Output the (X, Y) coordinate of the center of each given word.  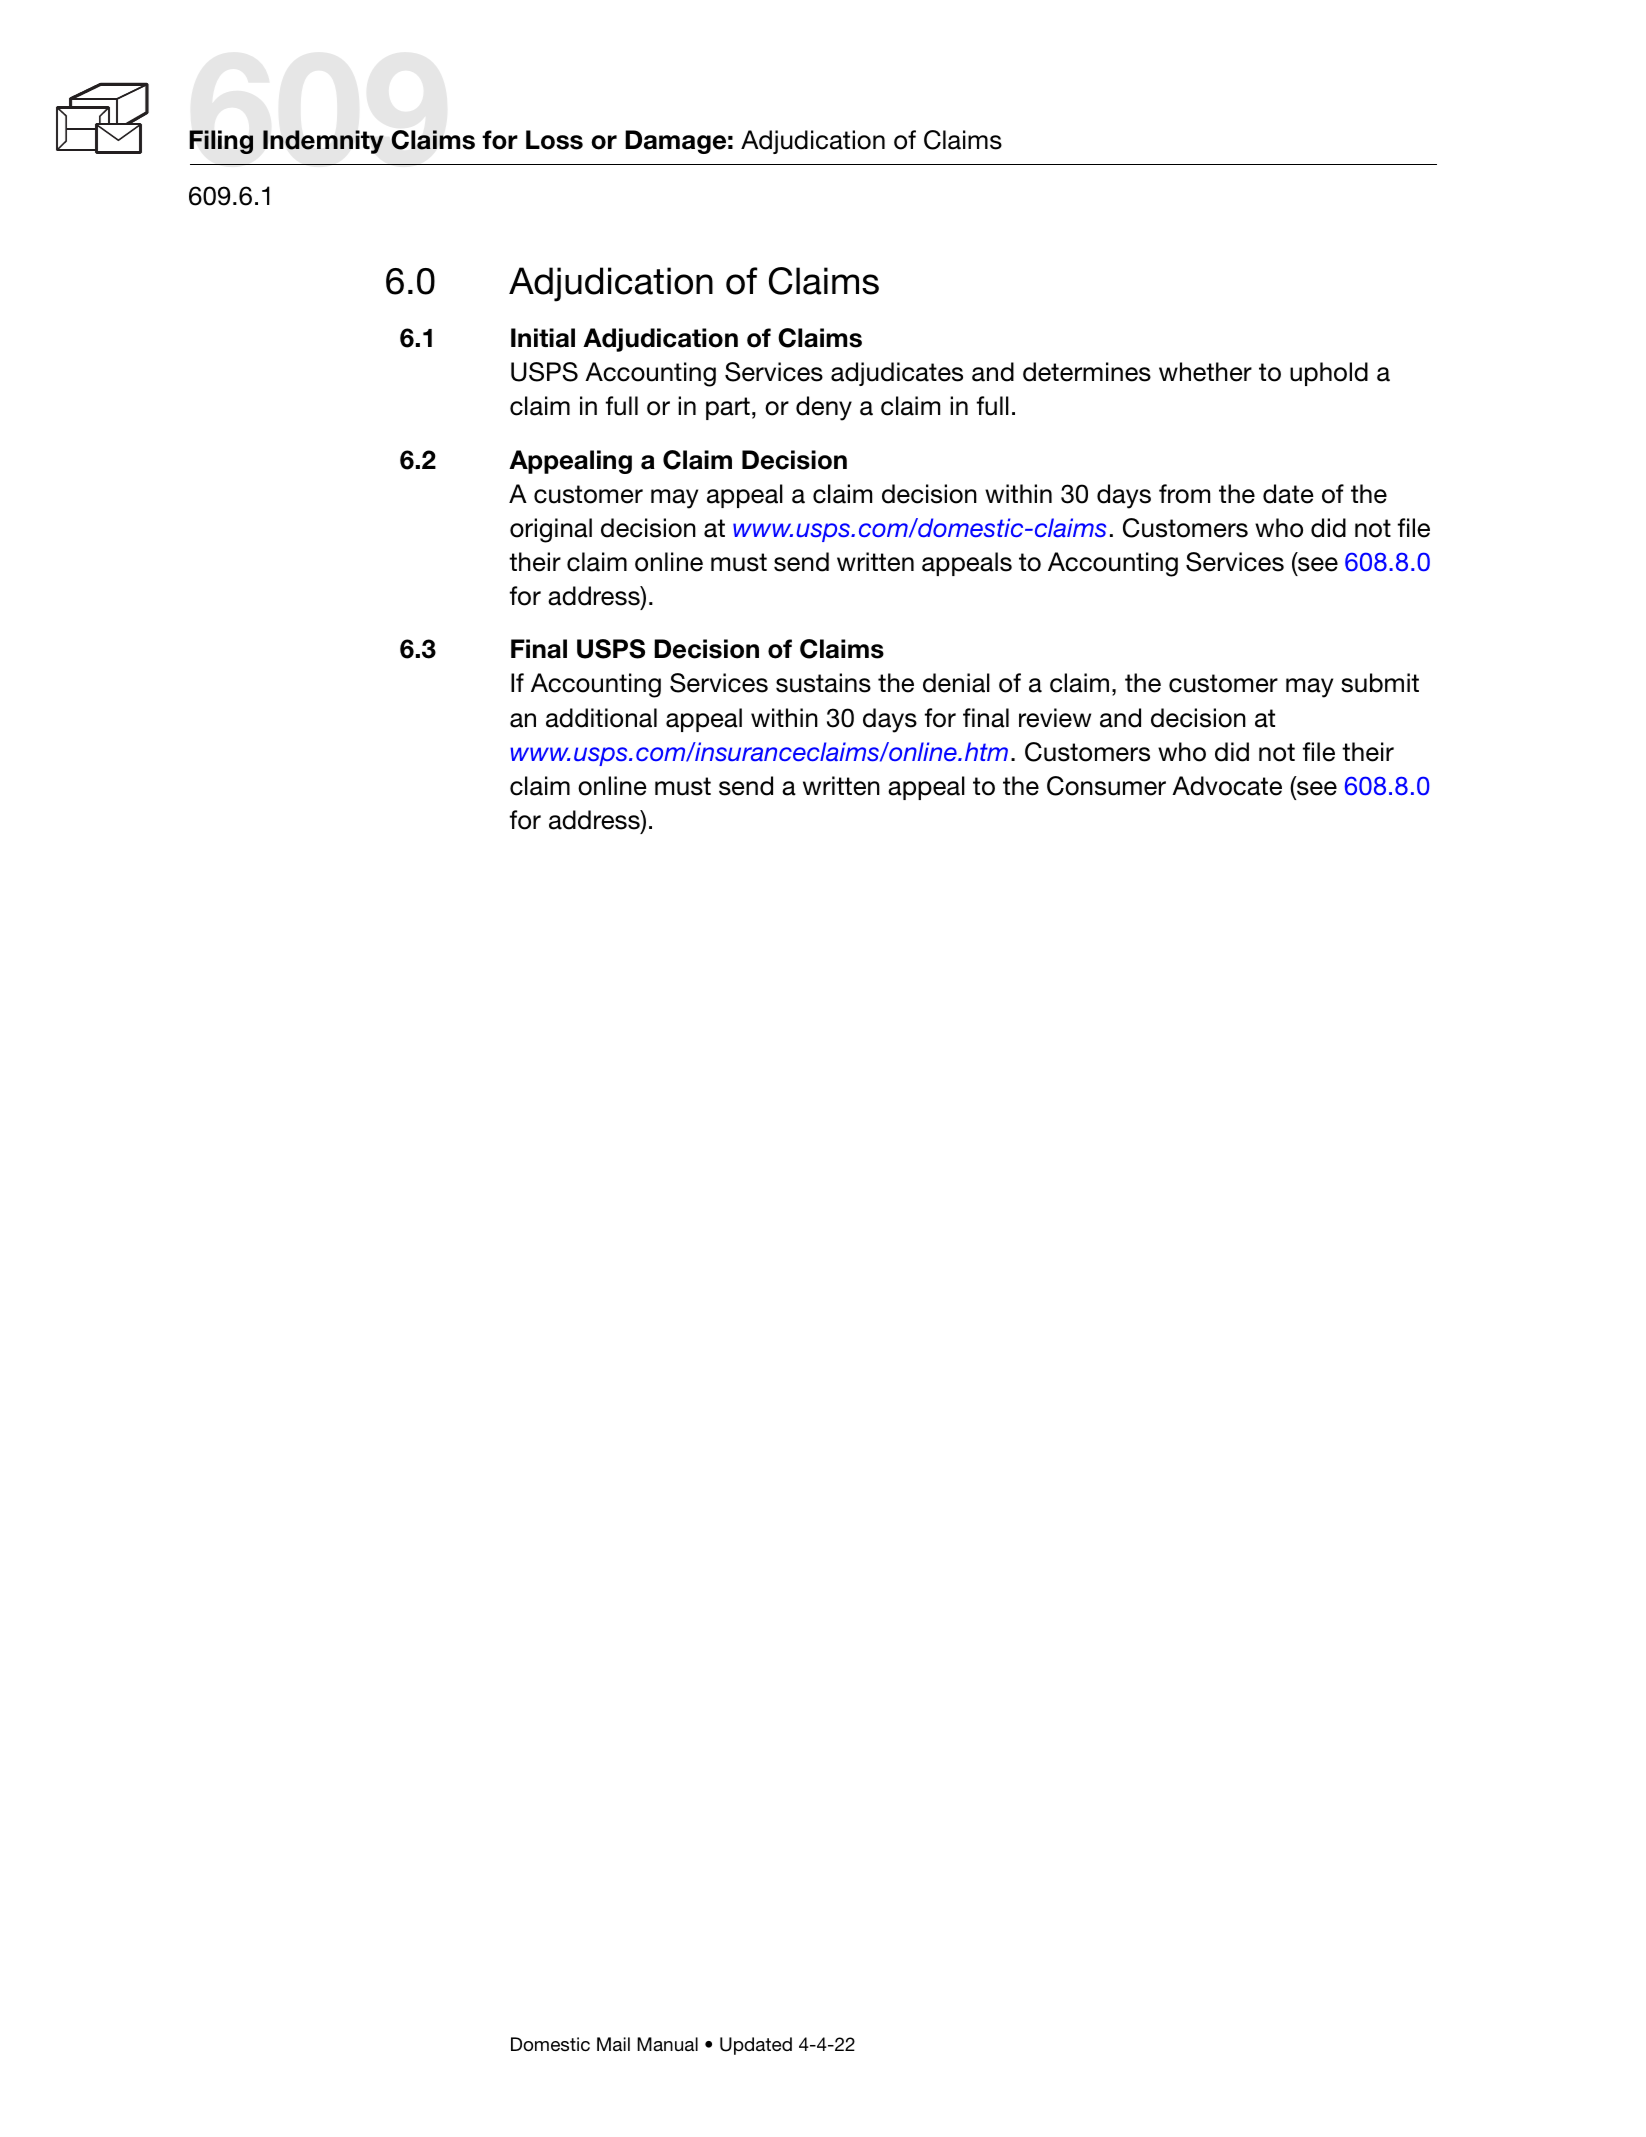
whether (1205, 372)
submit (1380, 683)
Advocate (1227, 786)
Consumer (1106, 786)
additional (601, 718)
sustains (823, 683)
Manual (667, 2044)
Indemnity (323, 142)
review (1055, 718)
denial (956, 683)
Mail (613, 2044)
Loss (554, 140)
